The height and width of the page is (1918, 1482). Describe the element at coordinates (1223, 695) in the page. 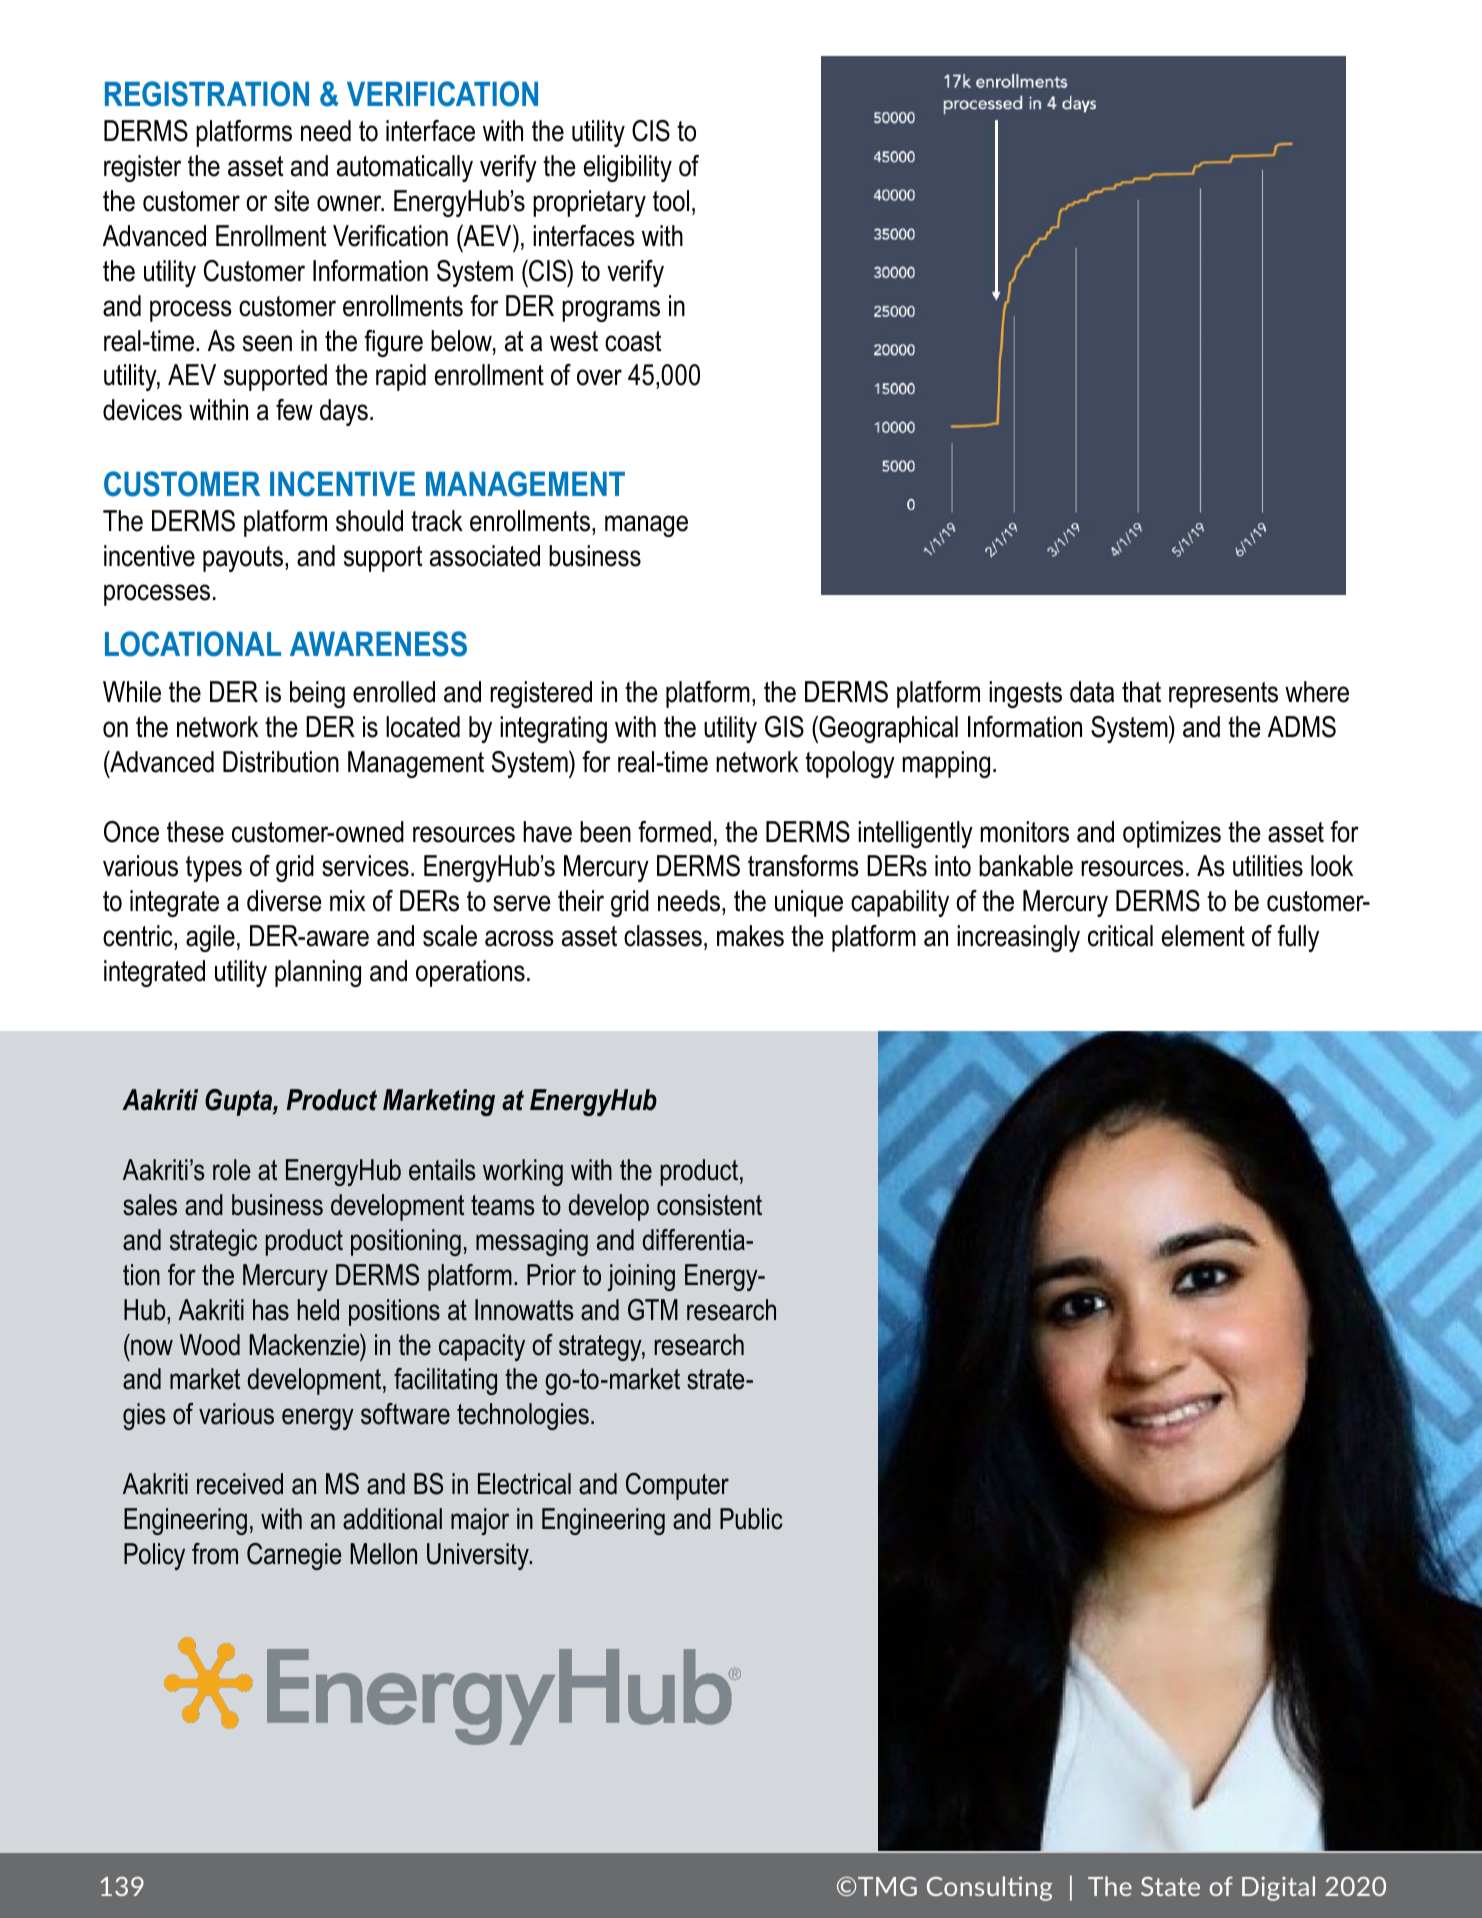

I see `represents` at that location.
